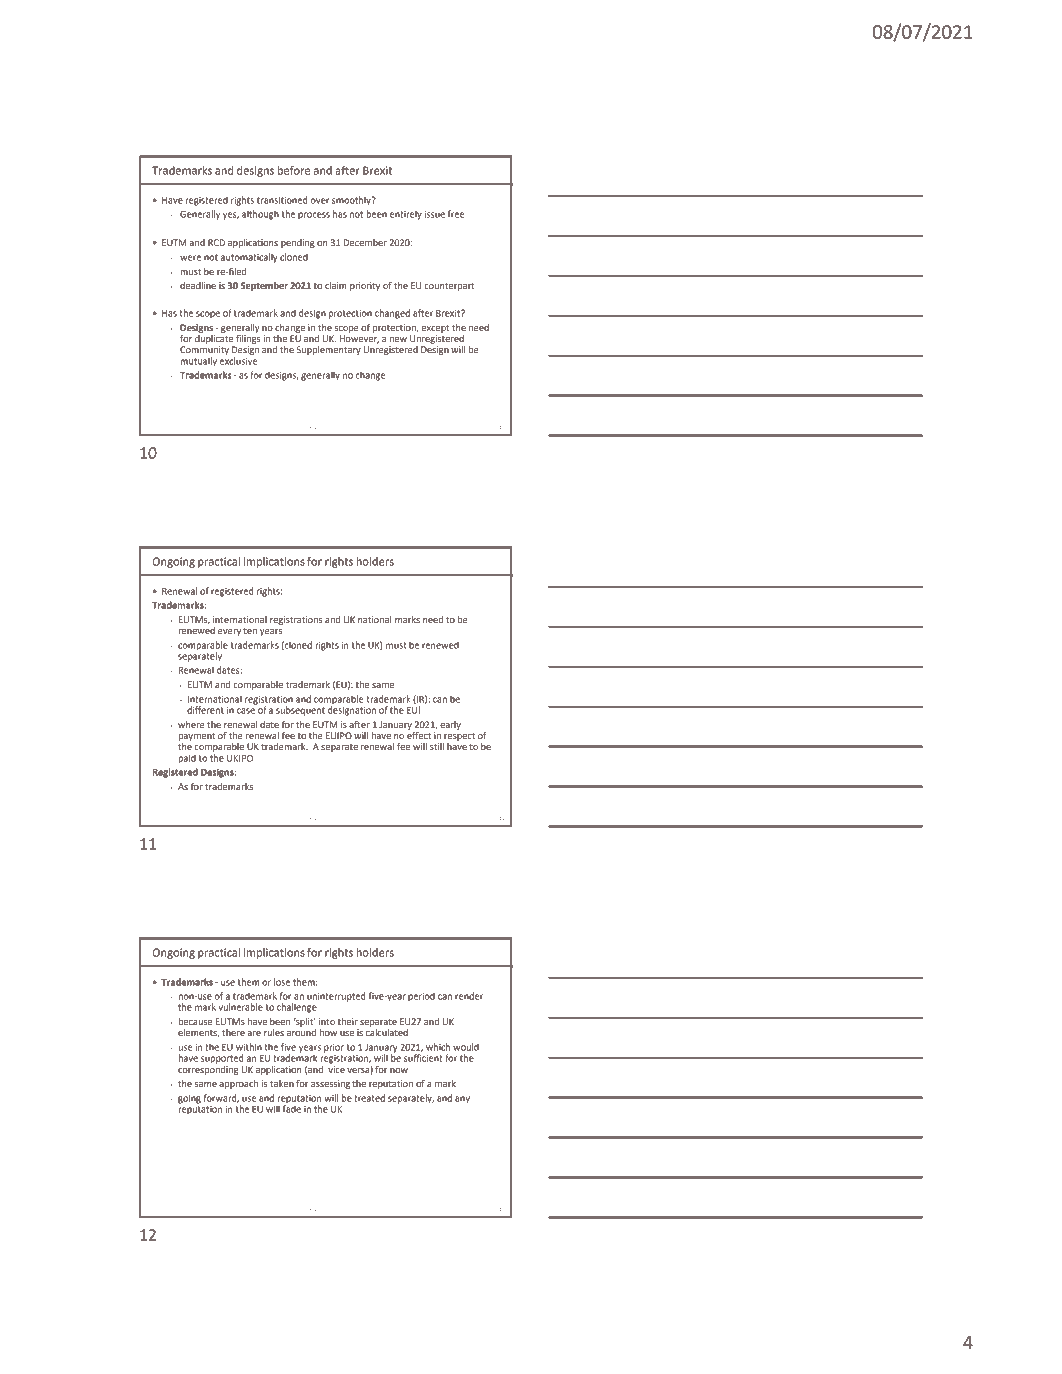 The image size is (1062, 1374). I want to click on RCD, so click(216, 242).
